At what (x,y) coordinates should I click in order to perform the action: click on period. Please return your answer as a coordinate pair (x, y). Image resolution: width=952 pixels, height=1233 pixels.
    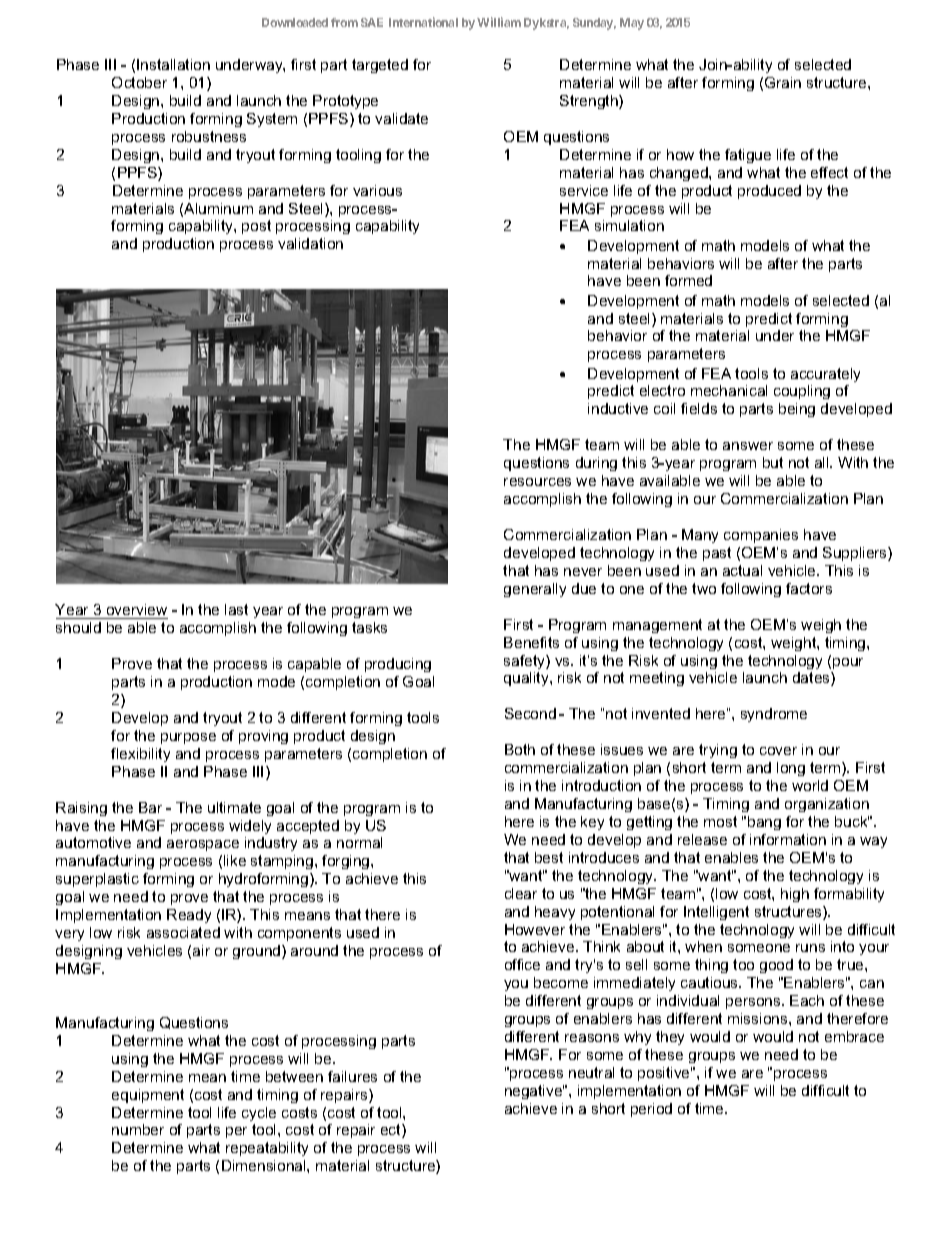
    Looking at the image, I should click on (651, 1110).
